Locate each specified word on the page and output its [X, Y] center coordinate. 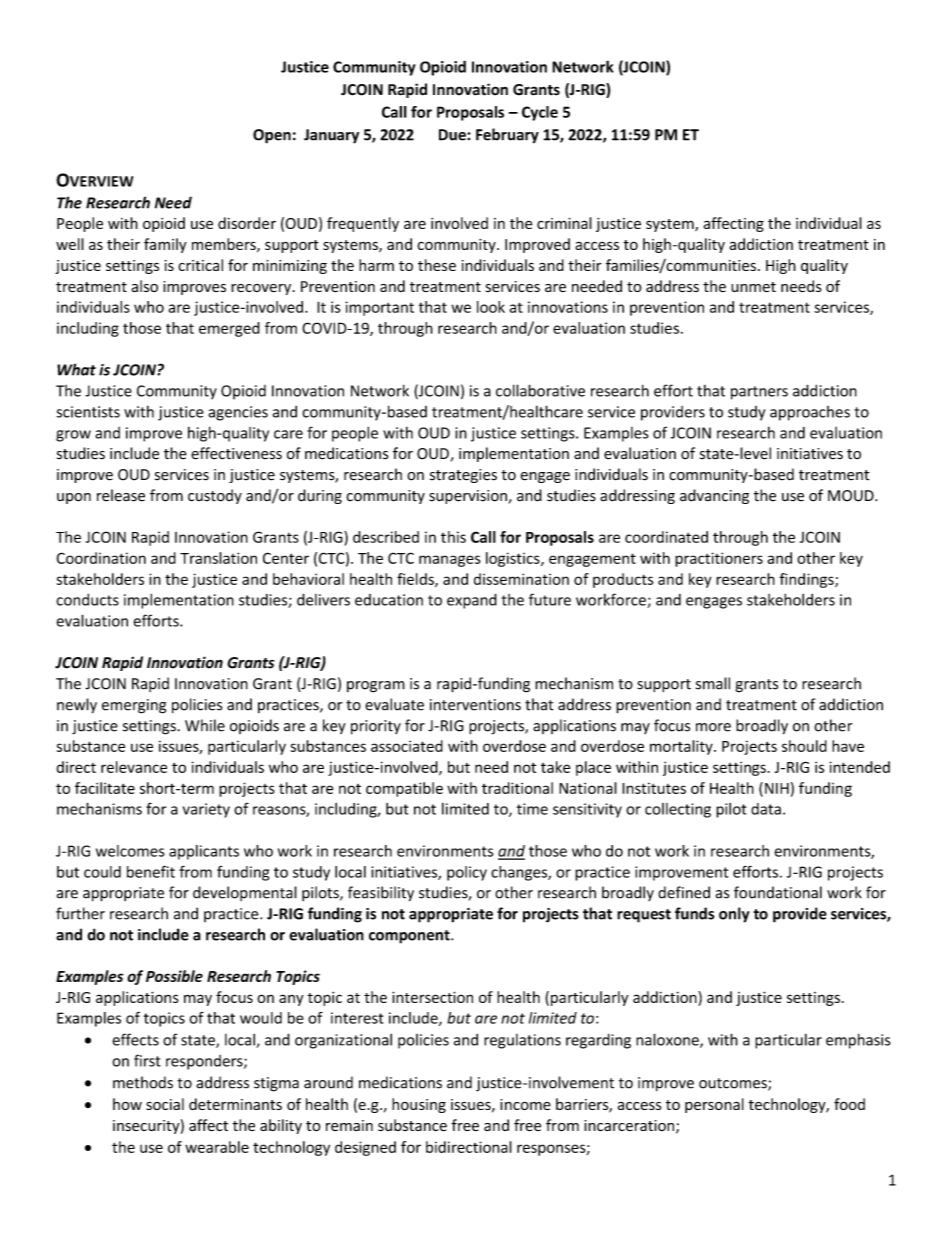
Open [272, 136]
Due [453, 135]
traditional [517, 788]
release [121, 495]
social [165, 1104]
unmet [753, 287]
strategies [463, 476]
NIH [777, 788]
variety [206, 810]
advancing [714, 496]
